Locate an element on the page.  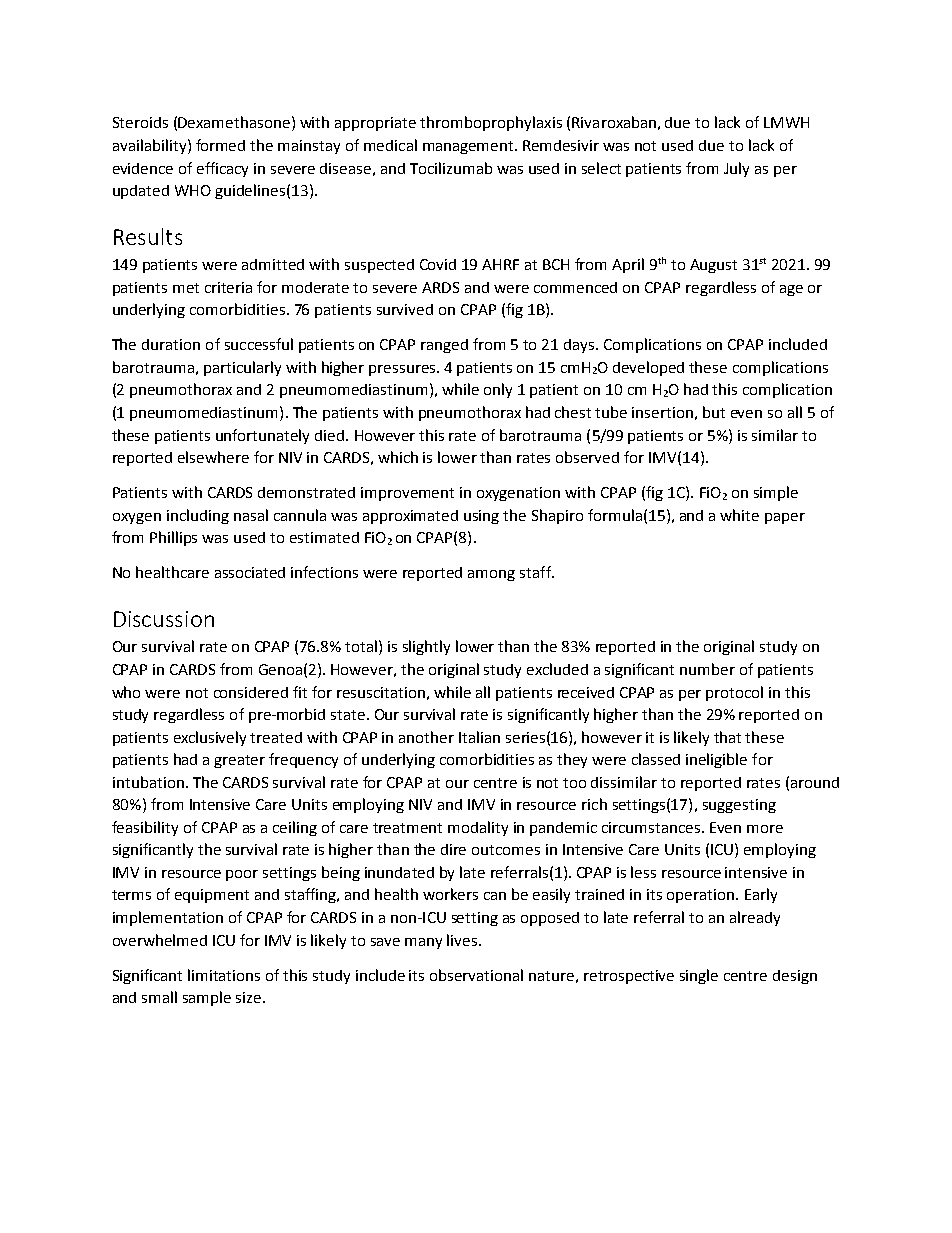
limitations is located at coordinates (224, 975).
